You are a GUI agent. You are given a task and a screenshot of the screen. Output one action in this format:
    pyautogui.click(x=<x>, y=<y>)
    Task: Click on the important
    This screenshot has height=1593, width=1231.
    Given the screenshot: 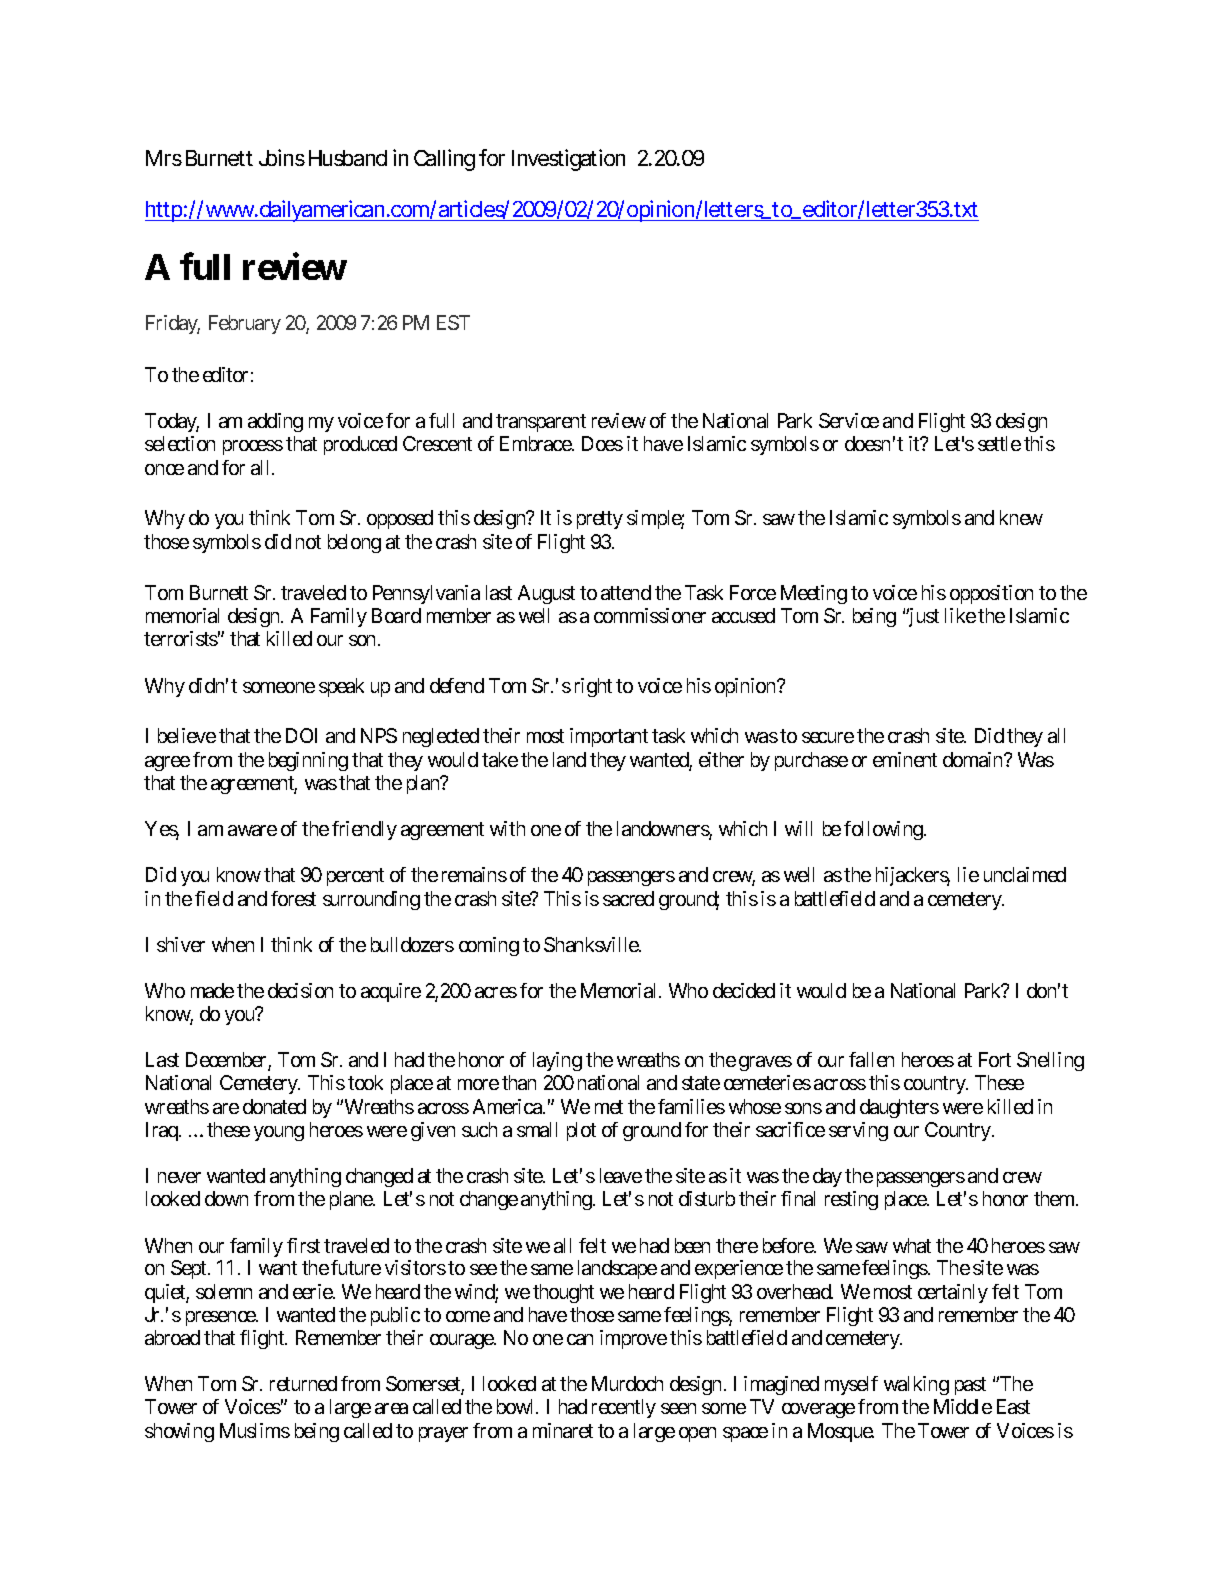 What is the action you would take?
    pyautogui.click(x=609, y=737)
